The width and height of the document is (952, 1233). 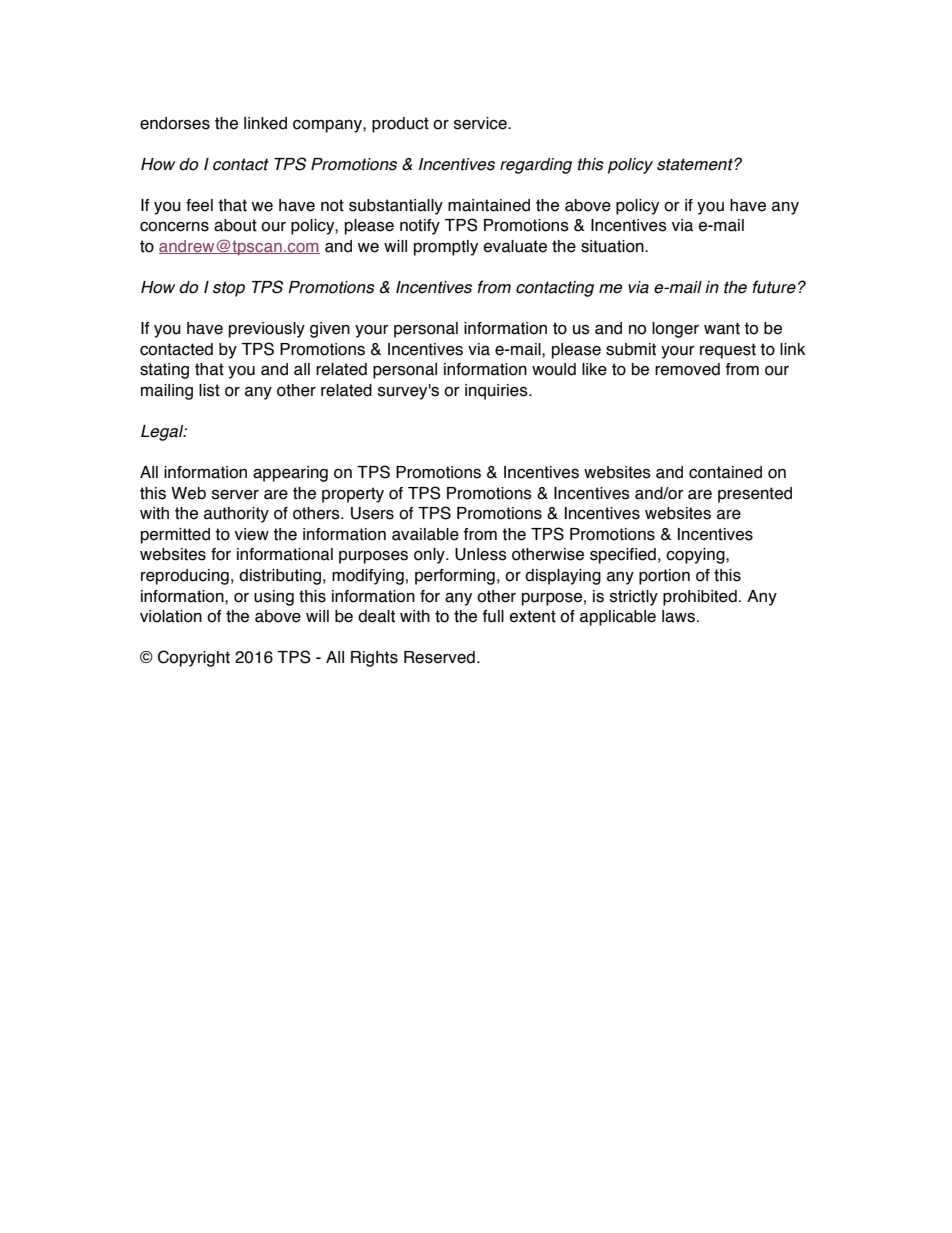 What do you see at coordinates (722, 328) in the document?
I see `want` at bounding box center [722, 328].
